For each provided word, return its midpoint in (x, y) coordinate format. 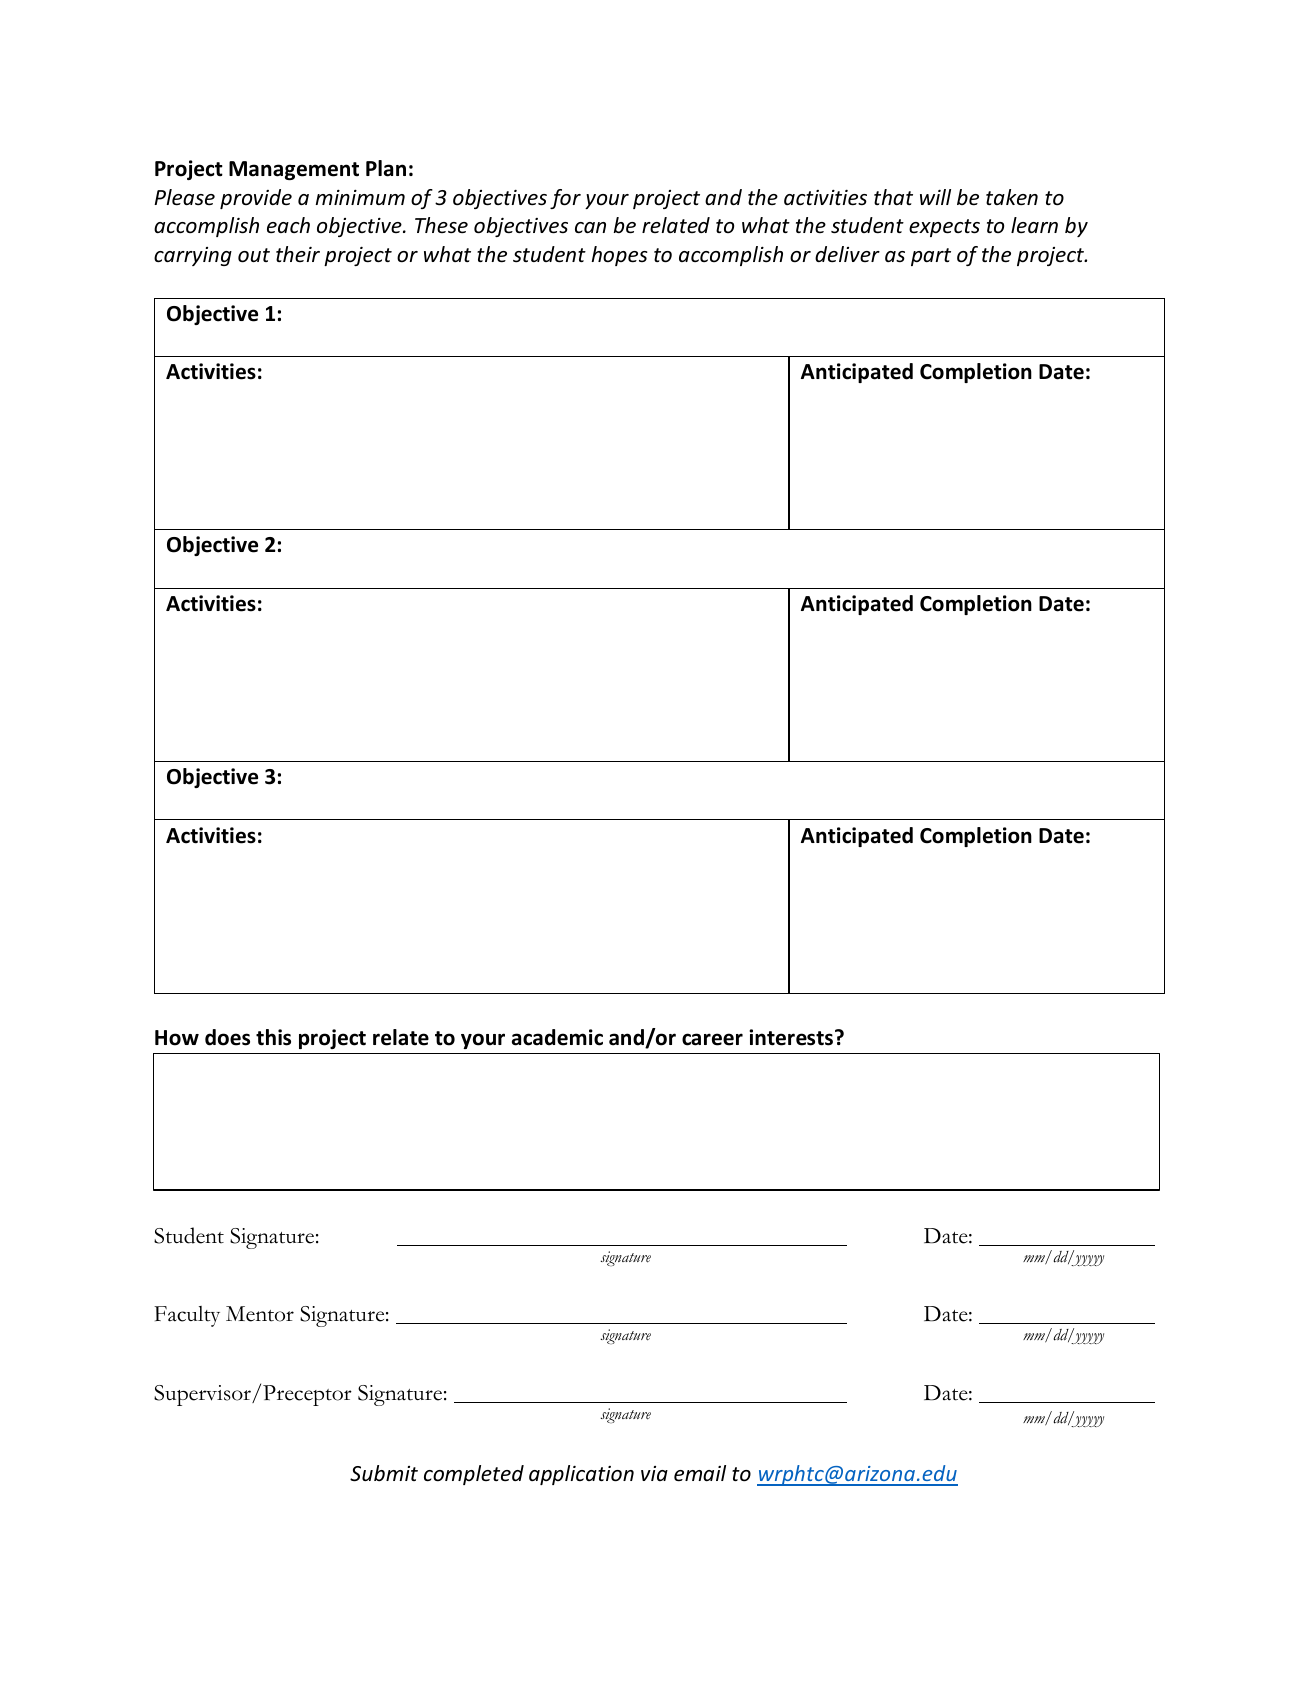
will (935, 197)
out (254, 255)
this (273, 1037)
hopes (619, 256)
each (288, 225)
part (931, 257)
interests (791, 1037)
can (590, 227)
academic (557, 1037)
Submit (384, 1473)
